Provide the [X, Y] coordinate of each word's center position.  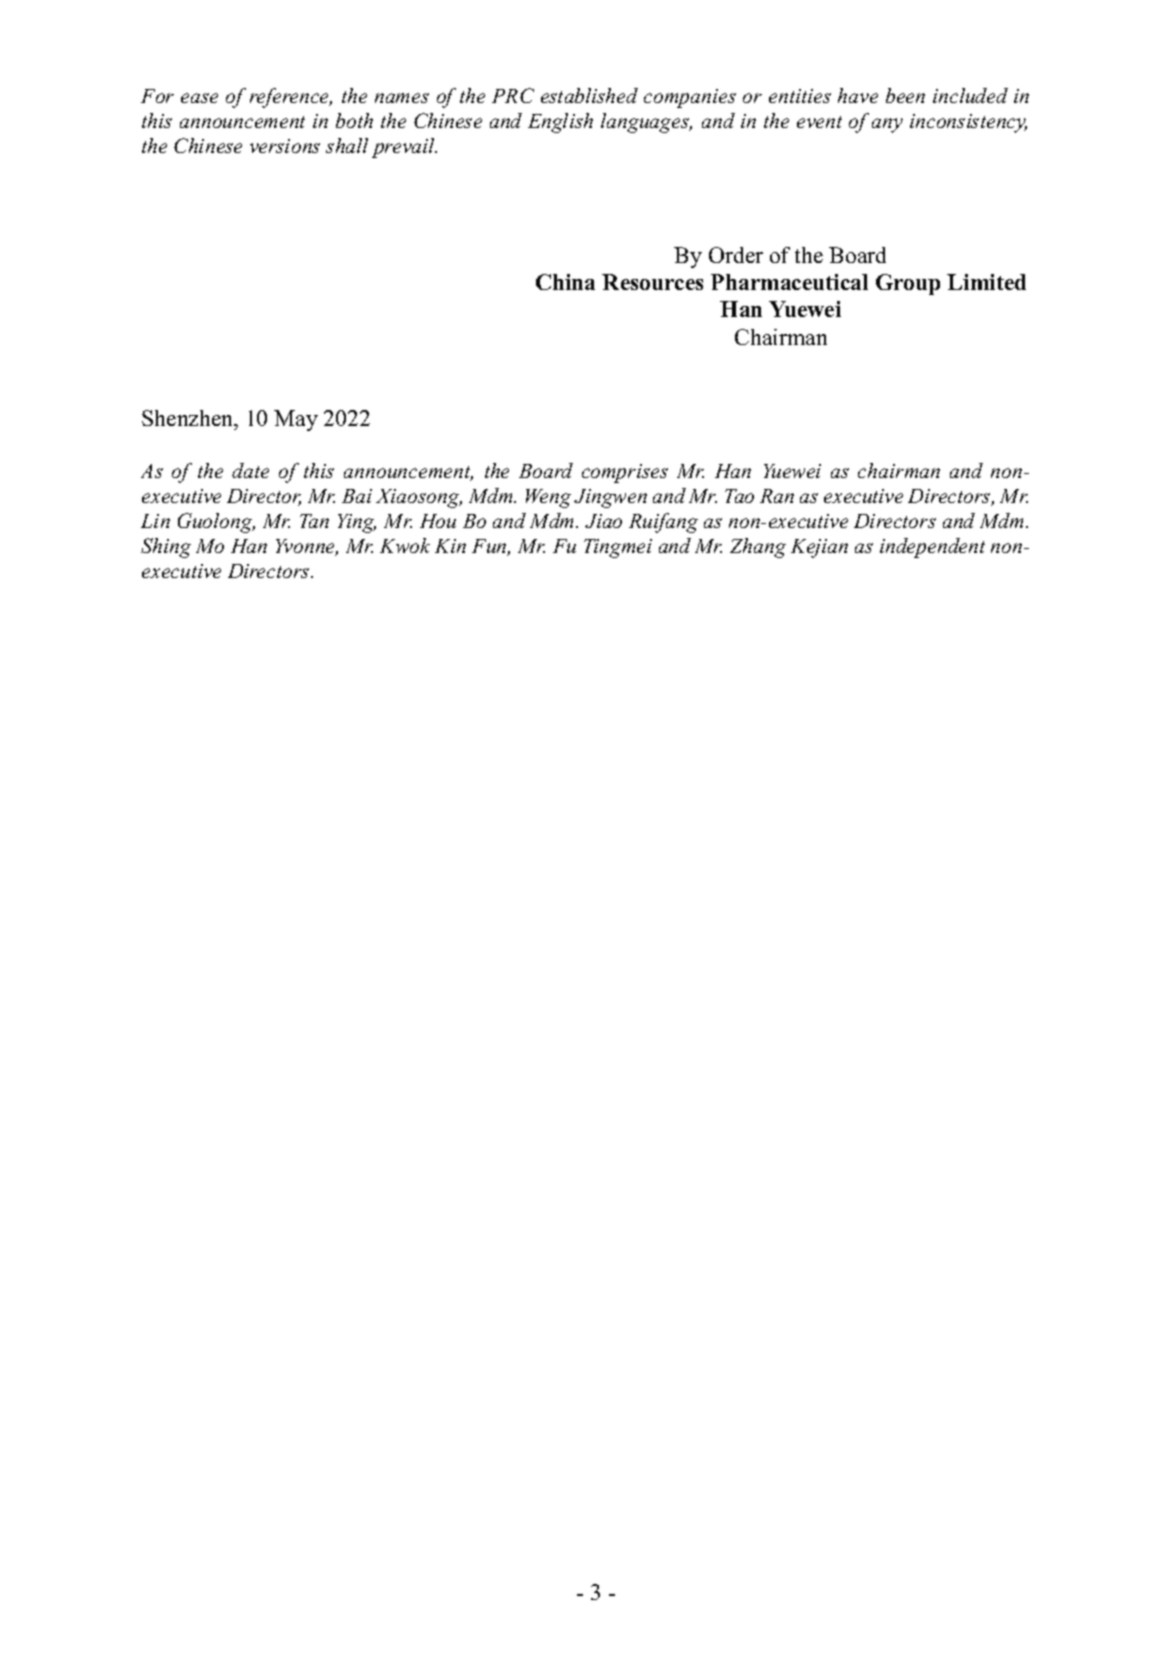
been [905, 95]
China [565, 282]
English [560, 123]
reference [291, 98]
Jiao [603, 521]
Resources [652, 282]
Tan [314, 521]
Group [908, 284]
